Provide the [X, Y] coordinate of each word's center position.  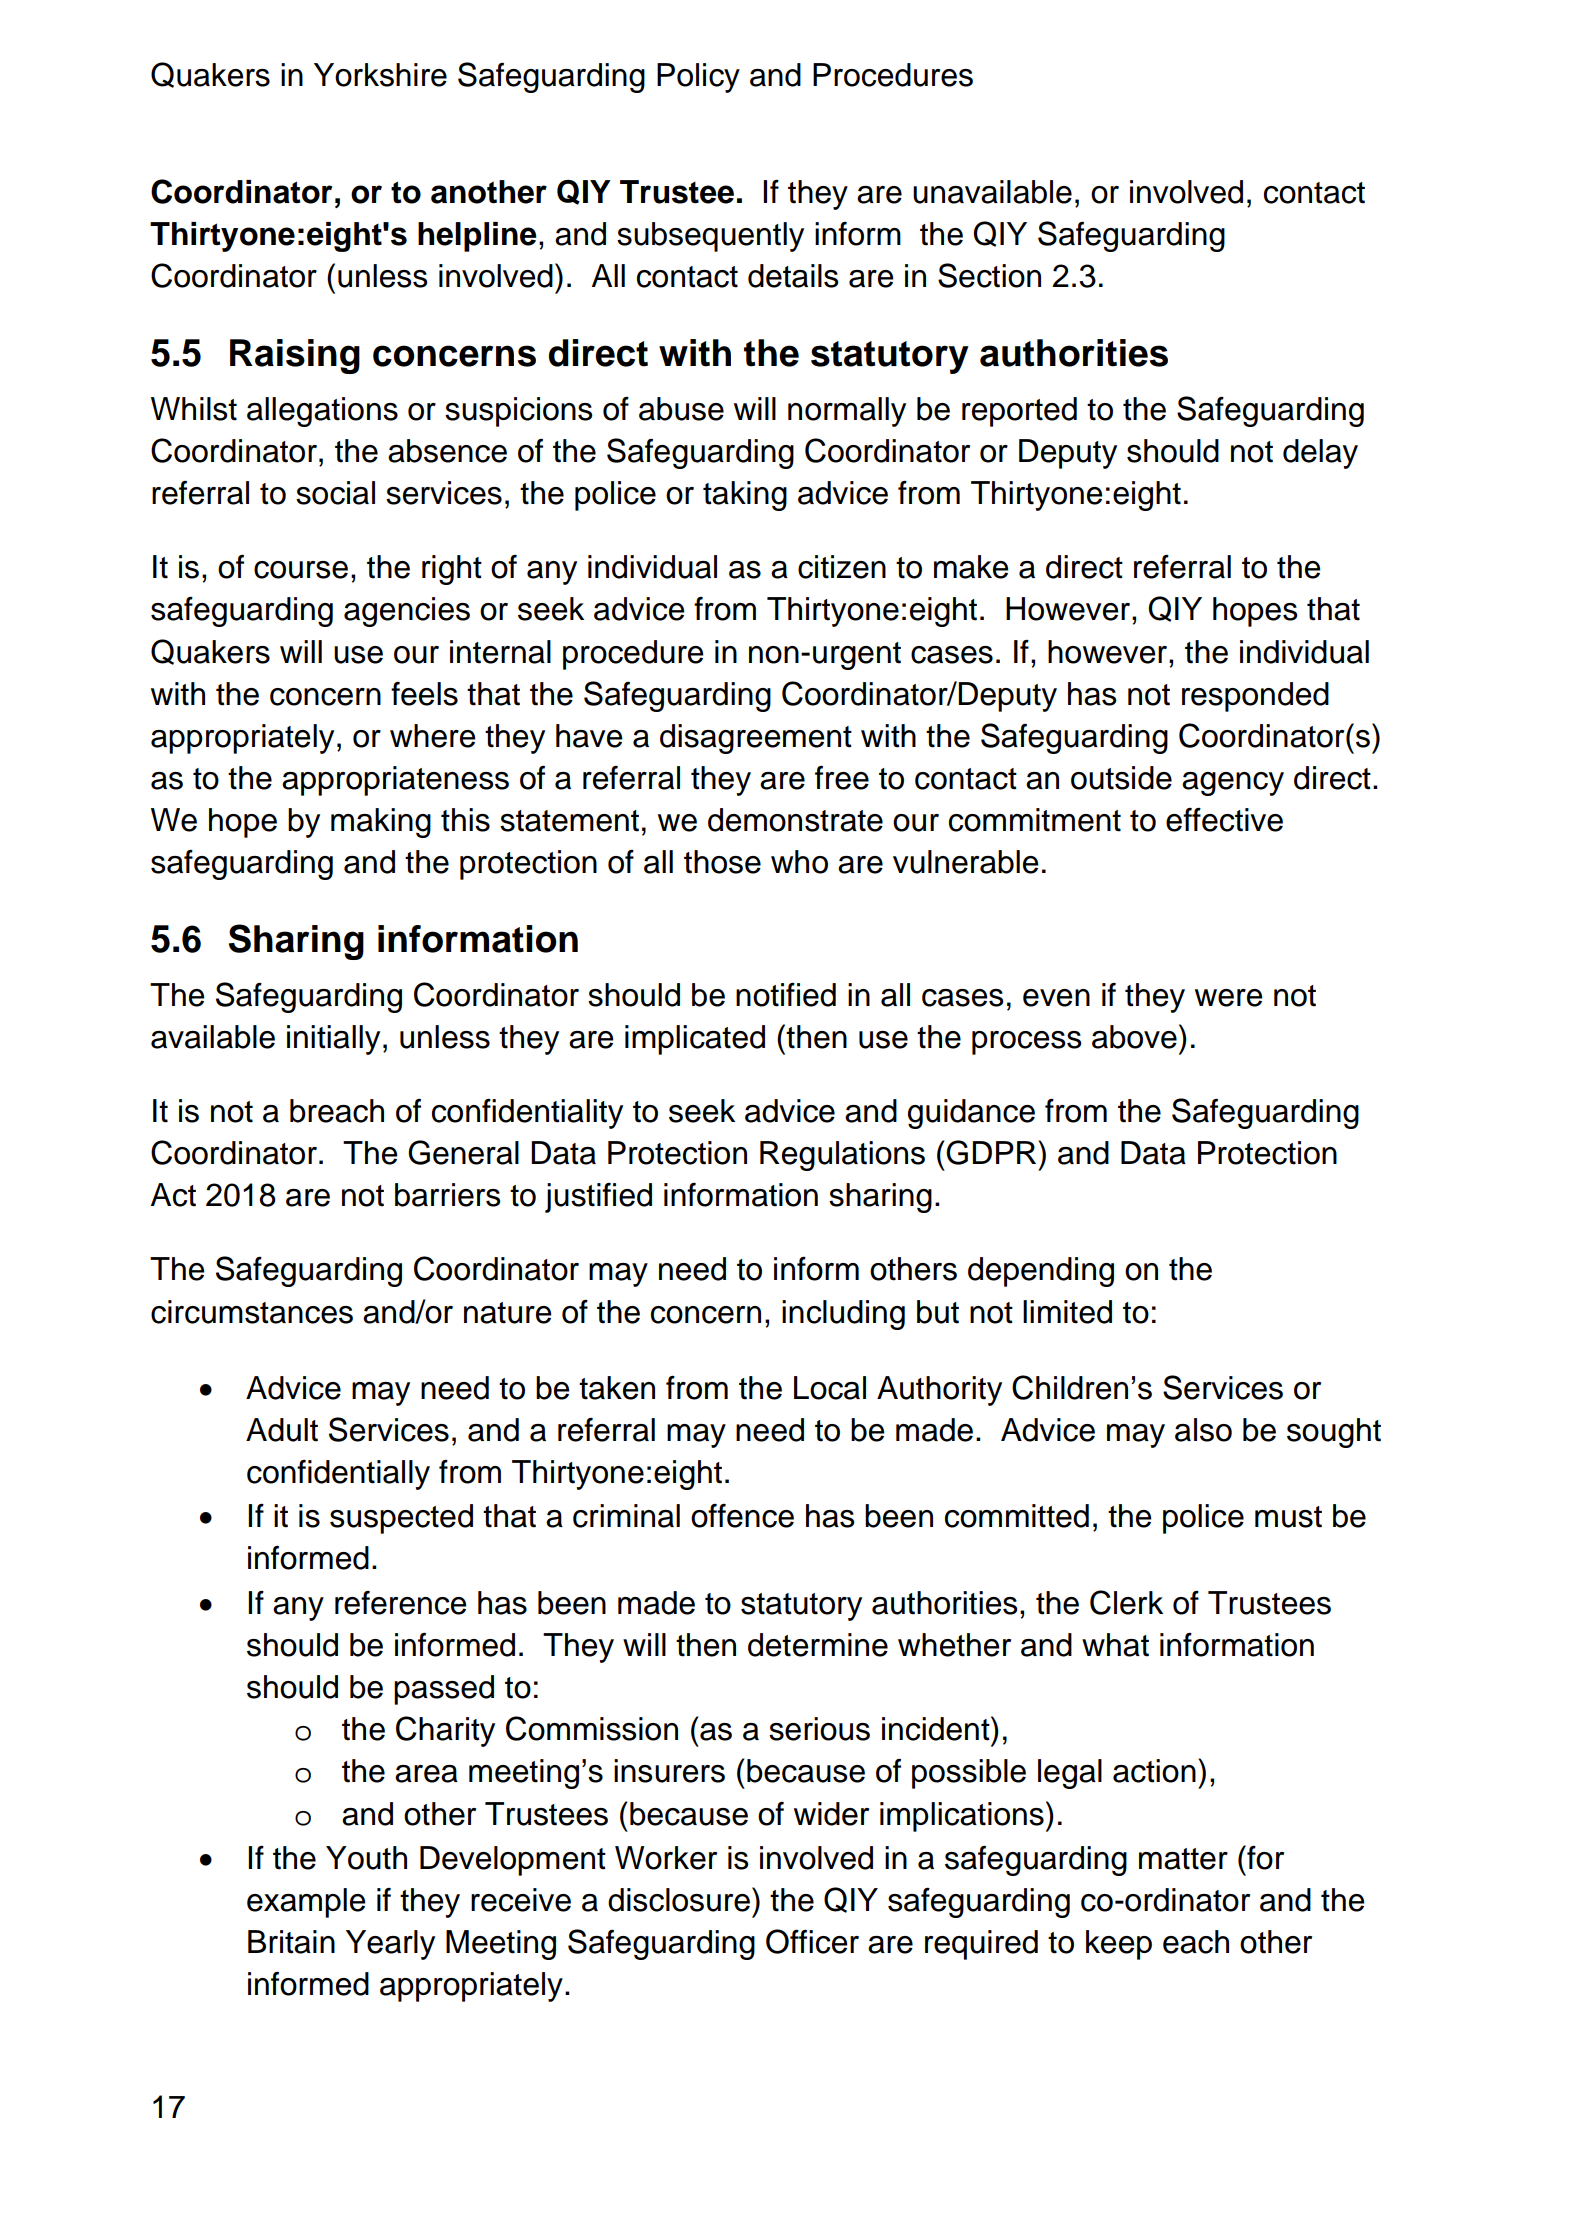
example [306, 1903]
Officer [812, 1941]
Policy [698, 78]
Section [989, 275]
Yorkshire [380, 75]
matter [1183, 1859]
